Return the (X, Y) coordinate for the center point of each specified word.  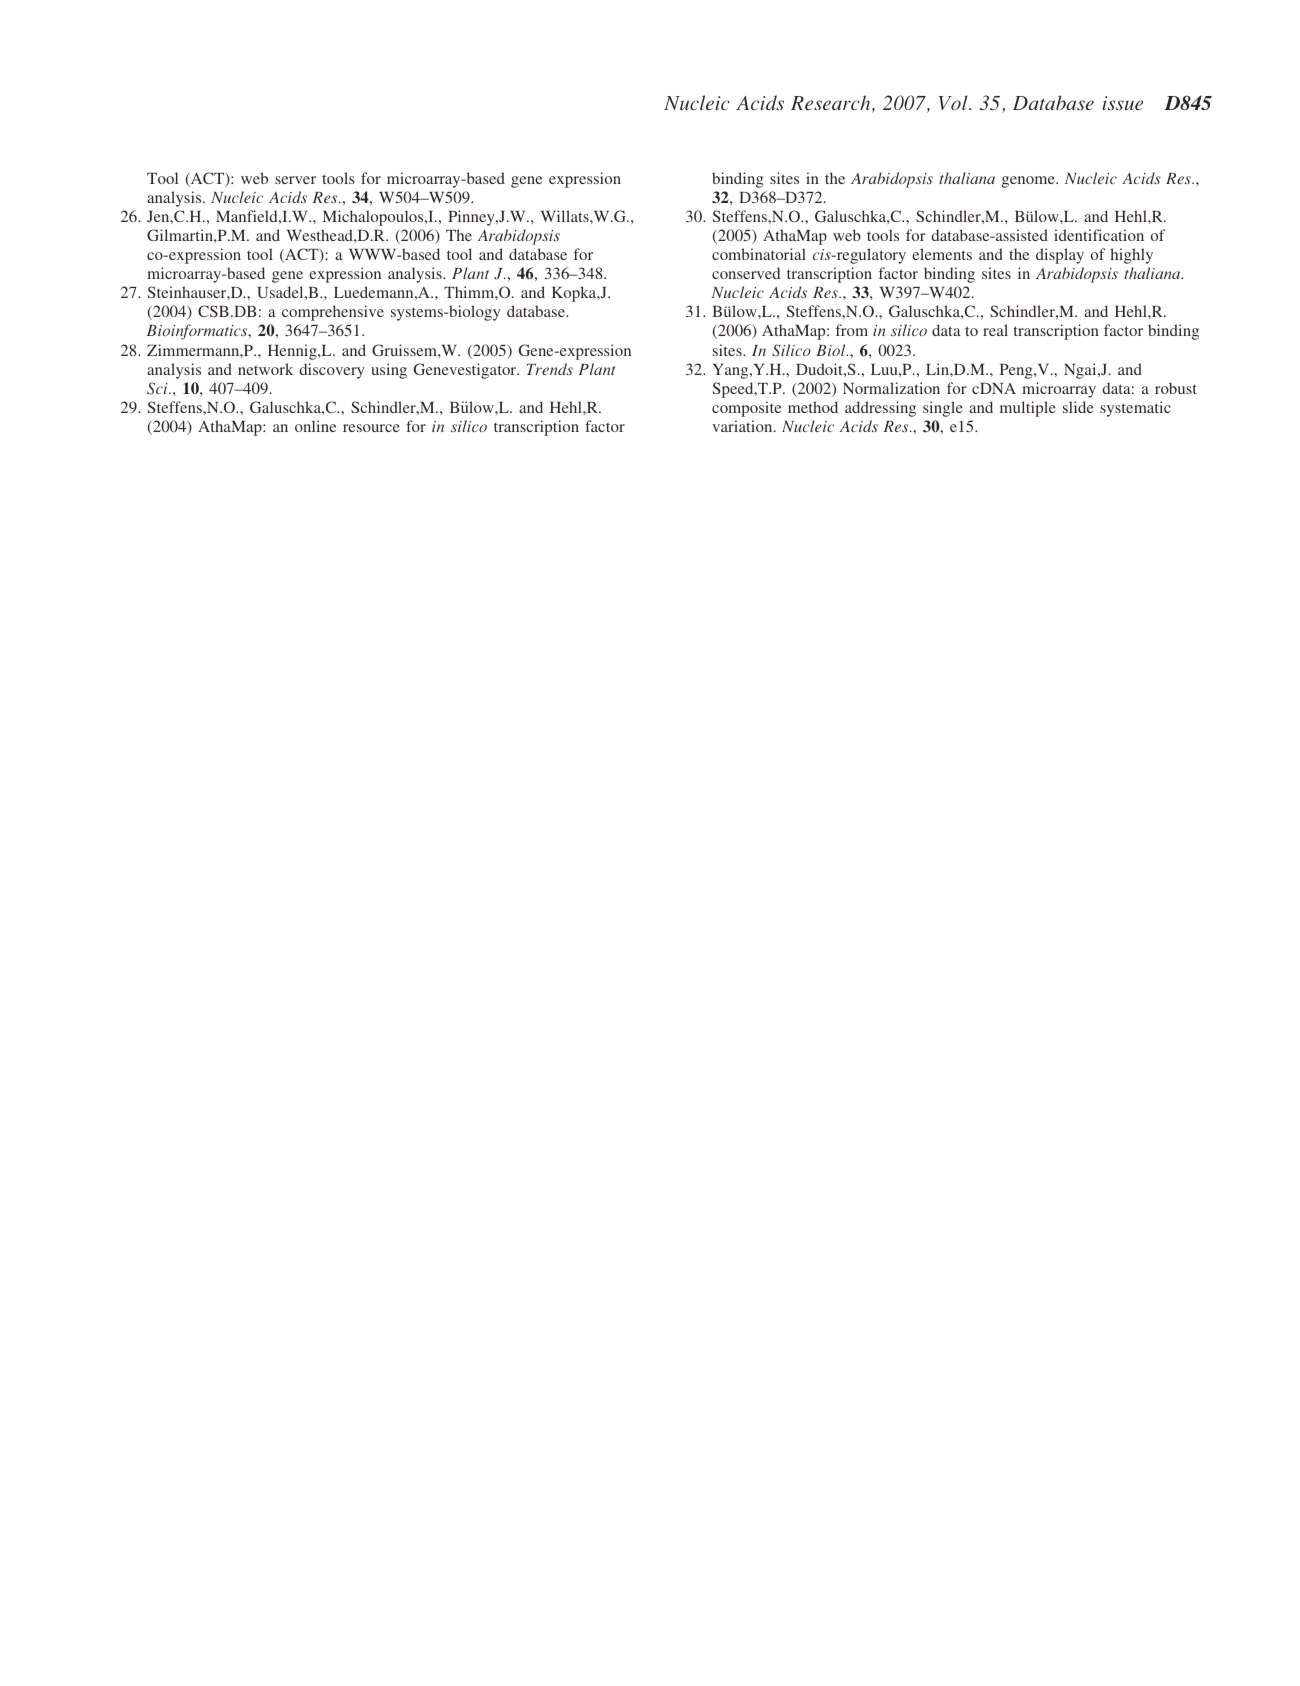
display (1060, 256)
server (295, 180)
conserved (746, 273)
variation (743, 426)
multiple (1028, 409)
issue (1122, 103)
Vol (954, 103)
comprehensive (333, 313)
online (315, 426)
